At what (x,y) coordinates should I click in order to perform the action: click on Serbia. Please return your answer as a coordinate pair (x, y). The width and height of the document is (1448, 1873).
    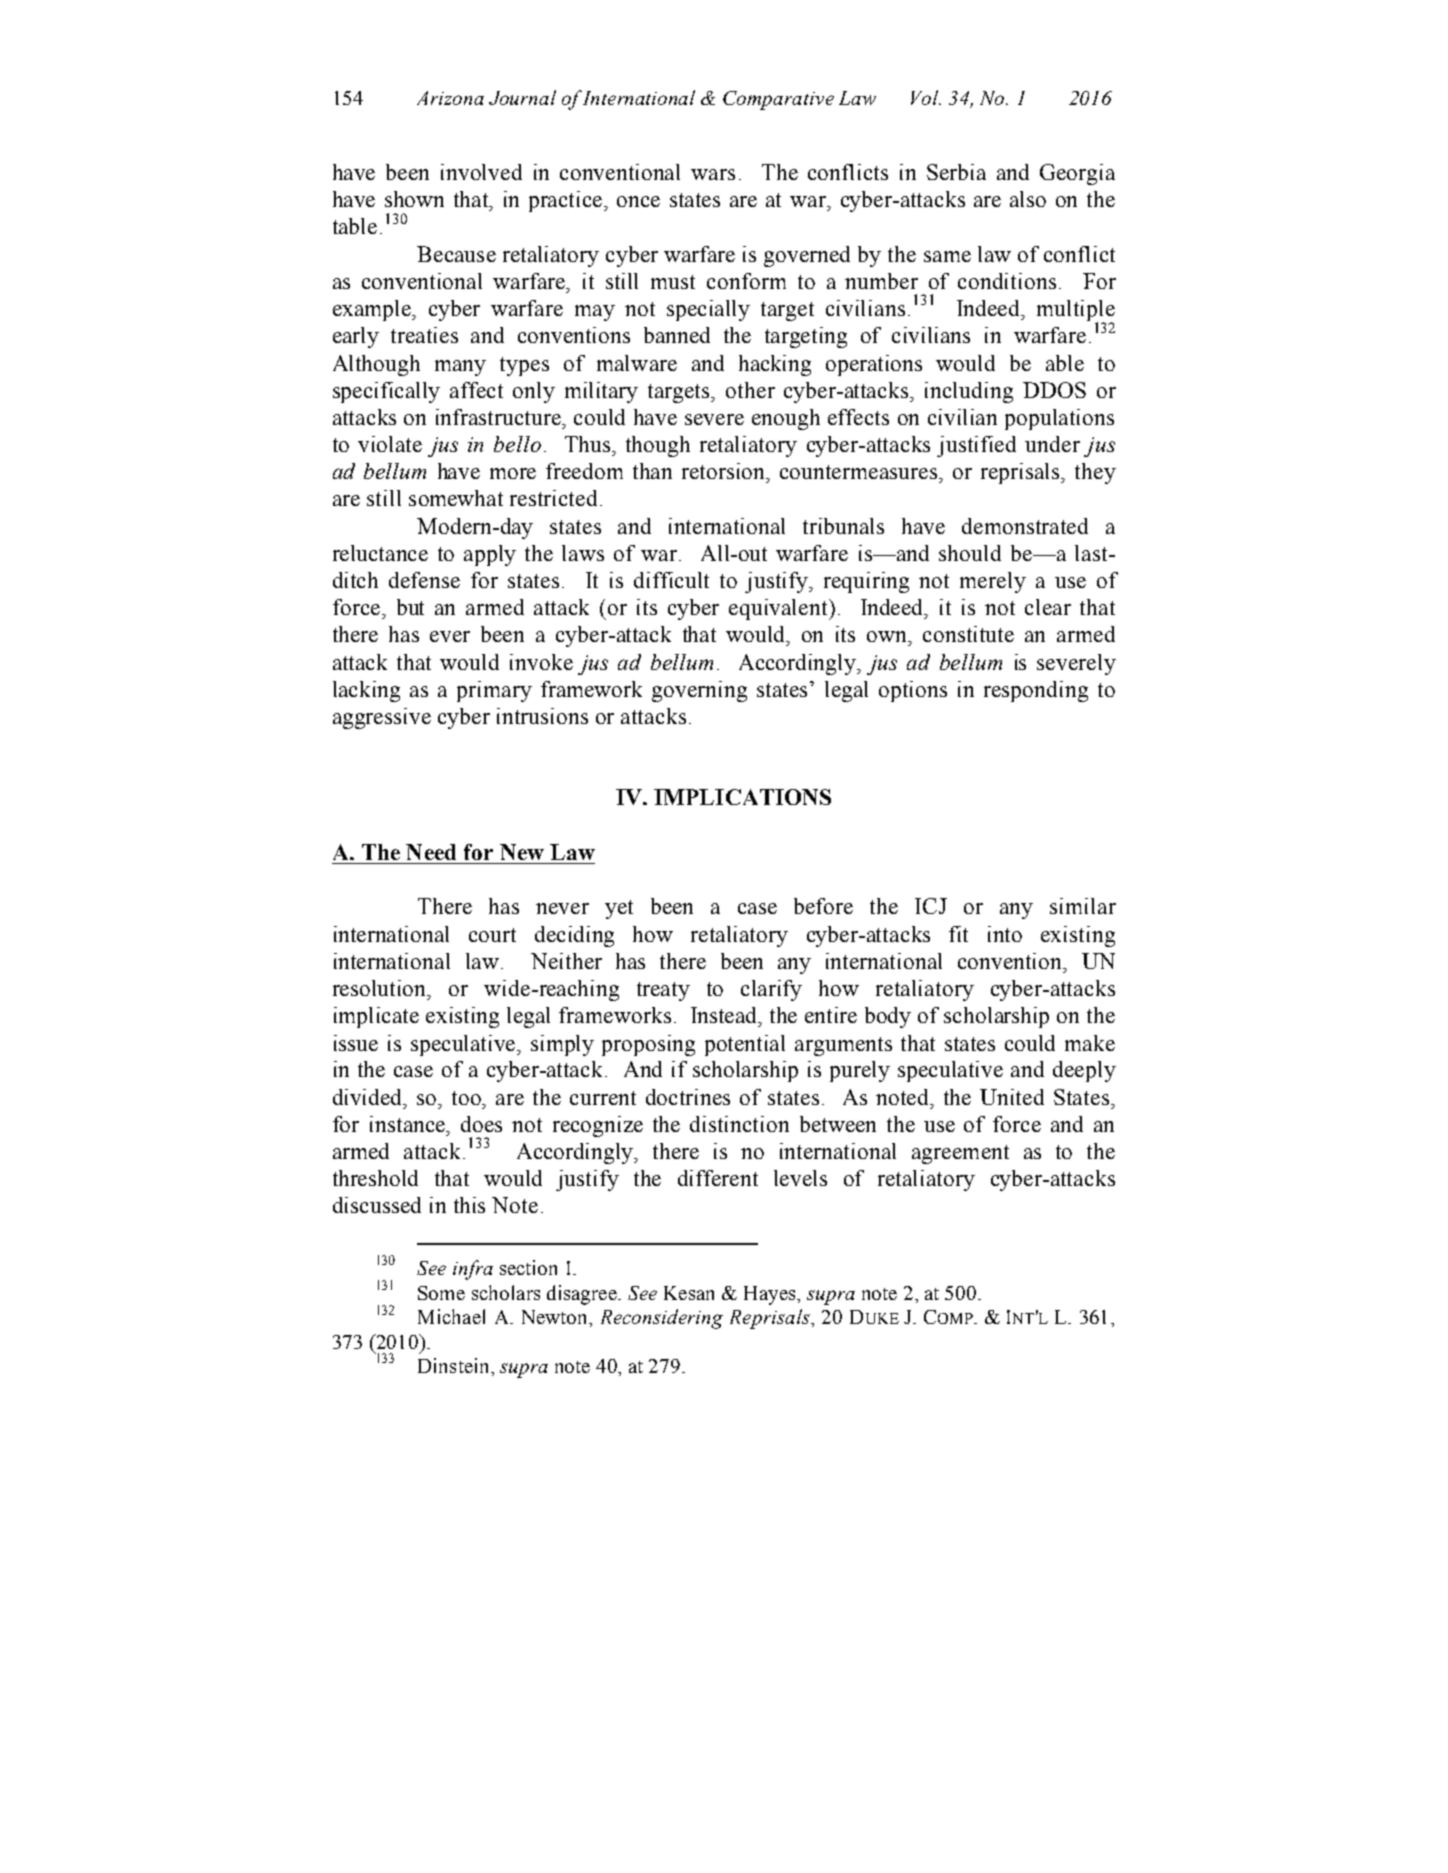
    Looking at the image, I should click on (956, 172).
